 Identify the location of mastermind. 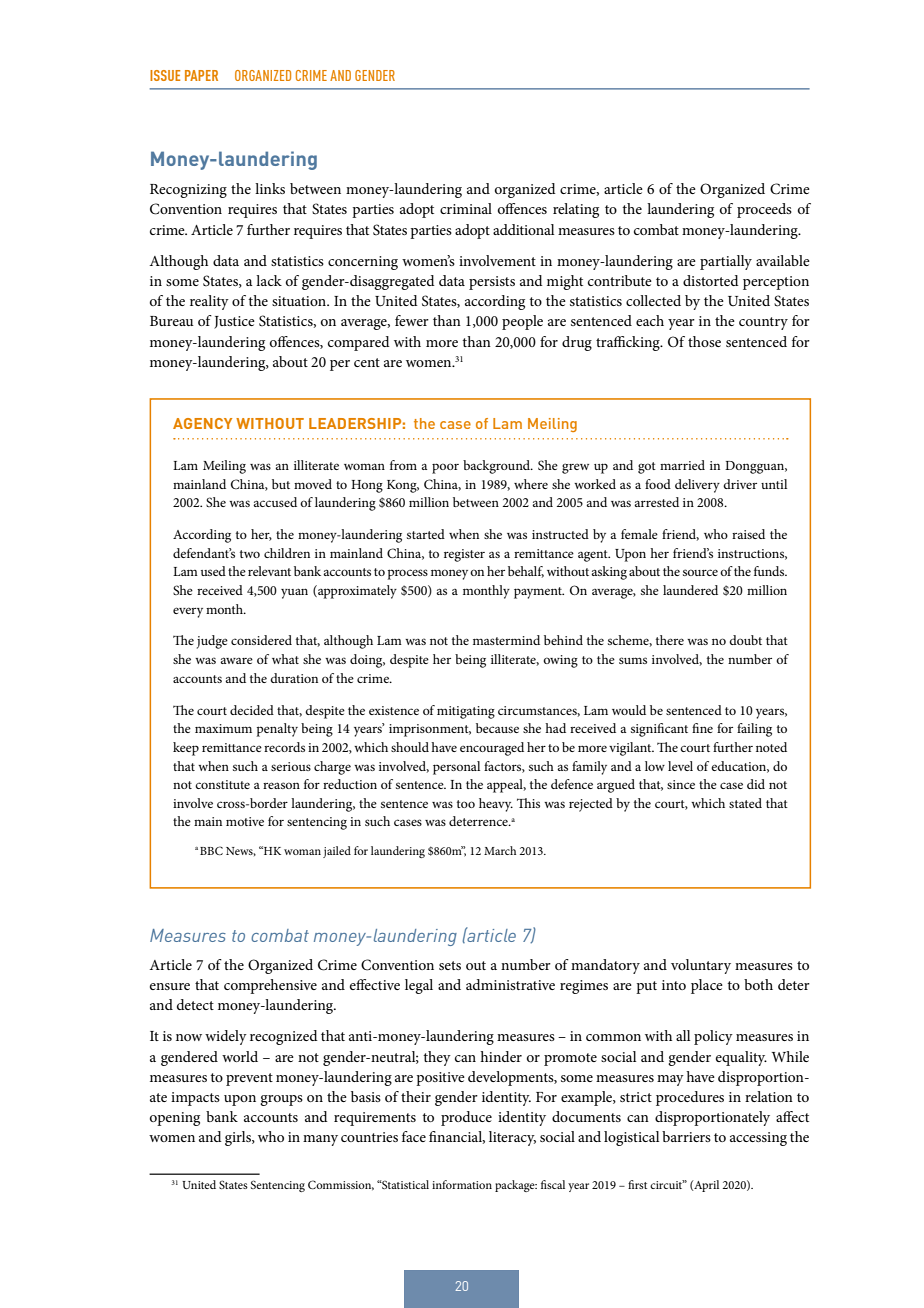
(506, 640).
